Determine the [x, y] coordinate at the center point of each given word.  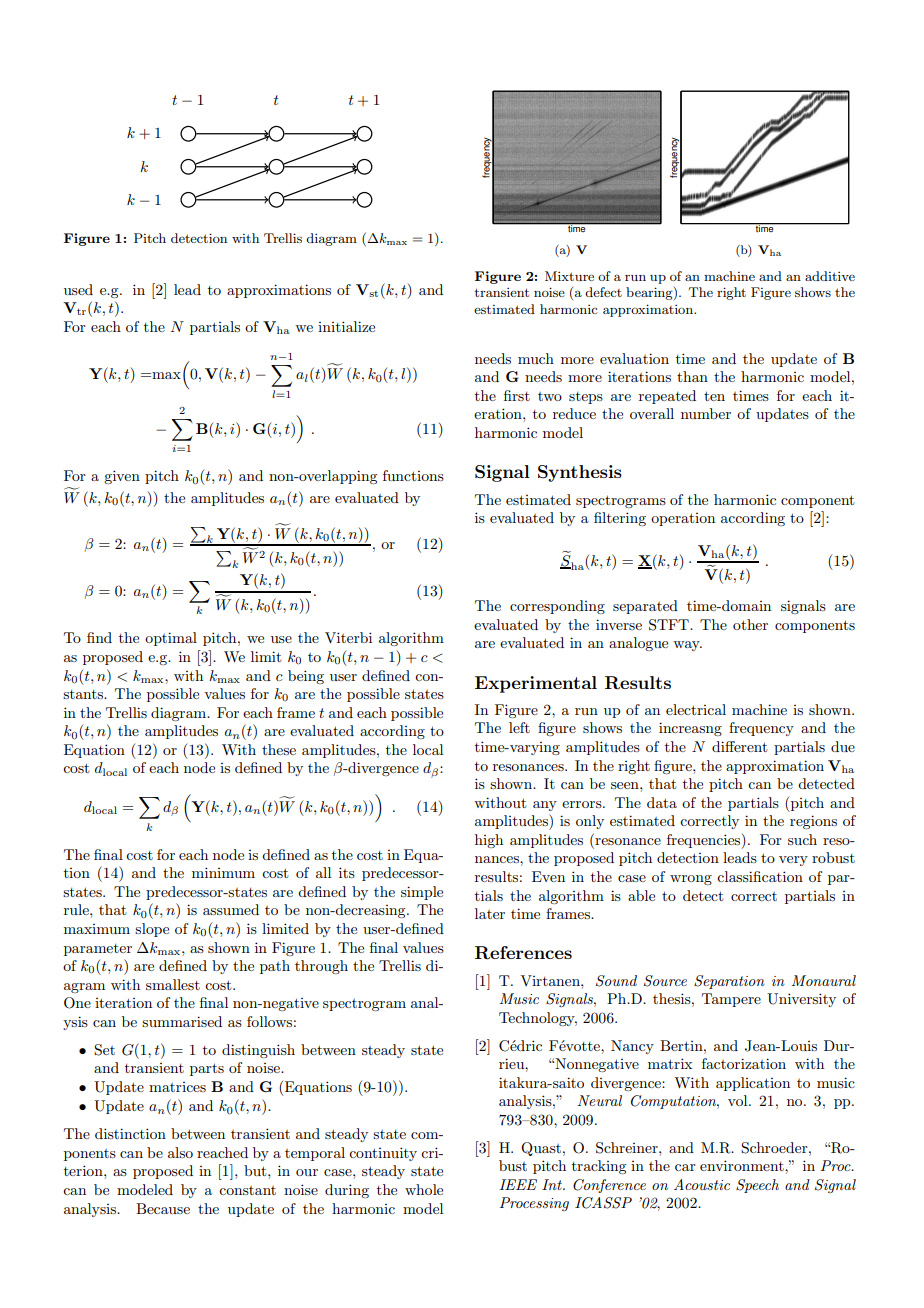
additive [830, 276]
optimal [171, 639]
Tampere [731, 1000]
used [78, 289]
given [122, 477]
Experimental [536, 684]
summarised [182, 1021]
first [517, 395]
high [489, 841]
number [706, 413]
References [523, 953]
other [750, 624]
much [536, 358]
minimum [223, 872]
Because [163, 1208]
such [802, 839]
